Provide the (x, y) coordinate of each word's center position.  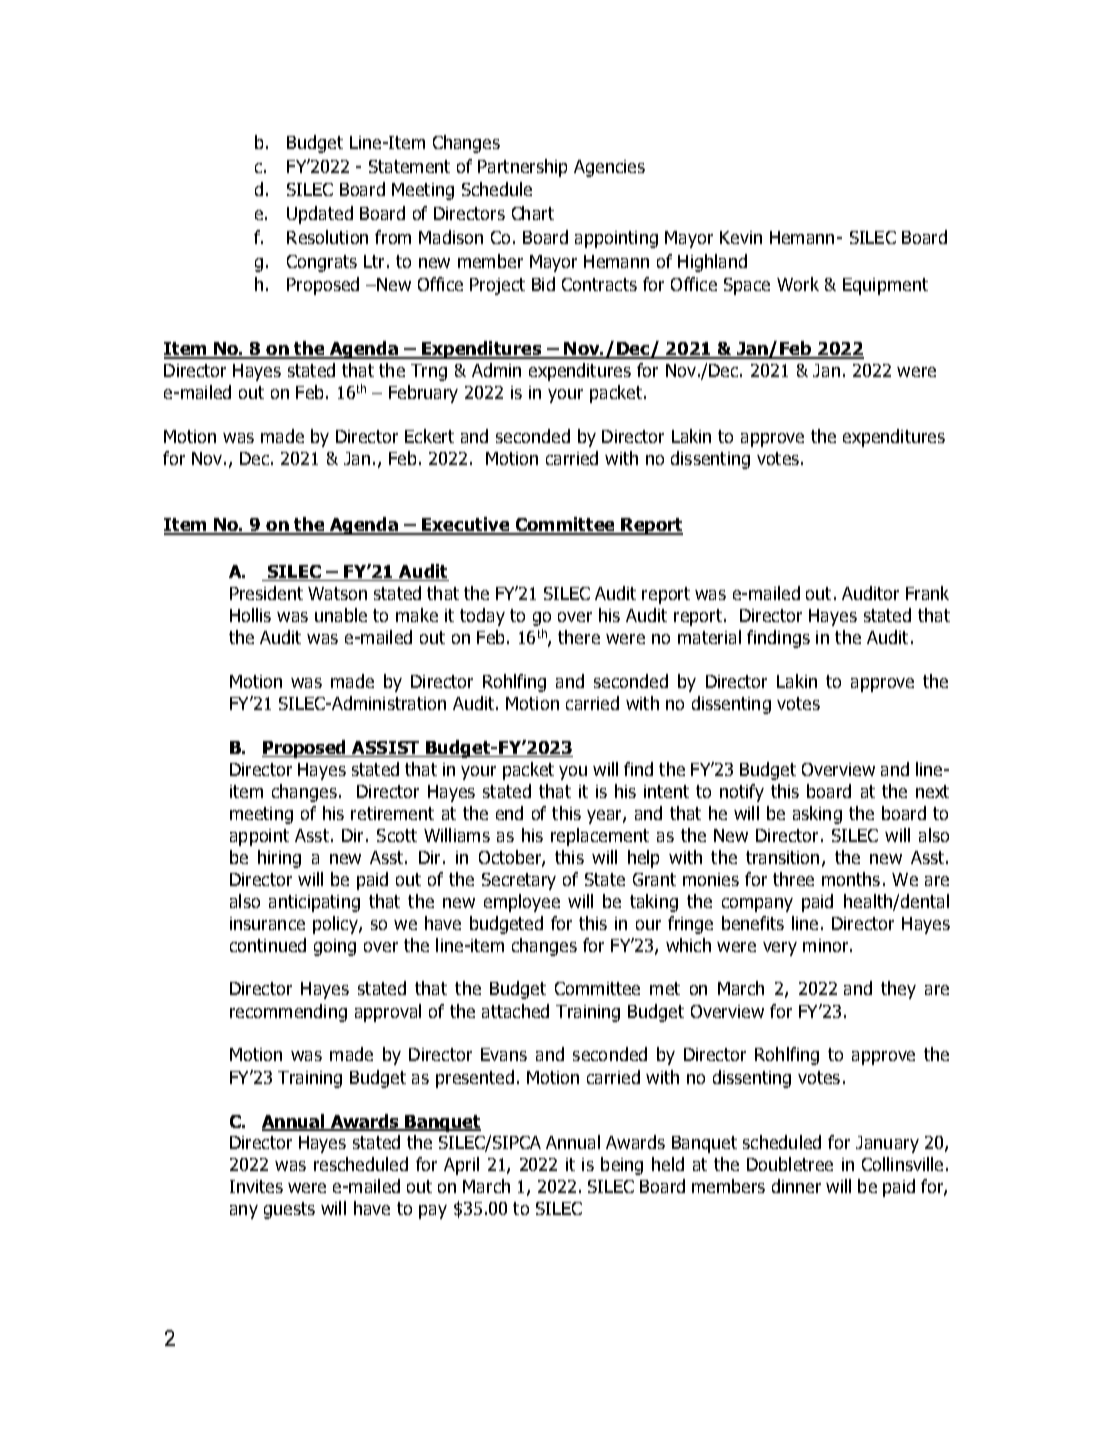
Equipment (885, 286)
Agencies (609, 168)
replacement (600, 837)
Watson (337, 593)
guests (289, 1210)
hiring (279, 859)
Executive (466, 525)
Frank (927, 593)
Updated (320, 215)
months (851, 879)
